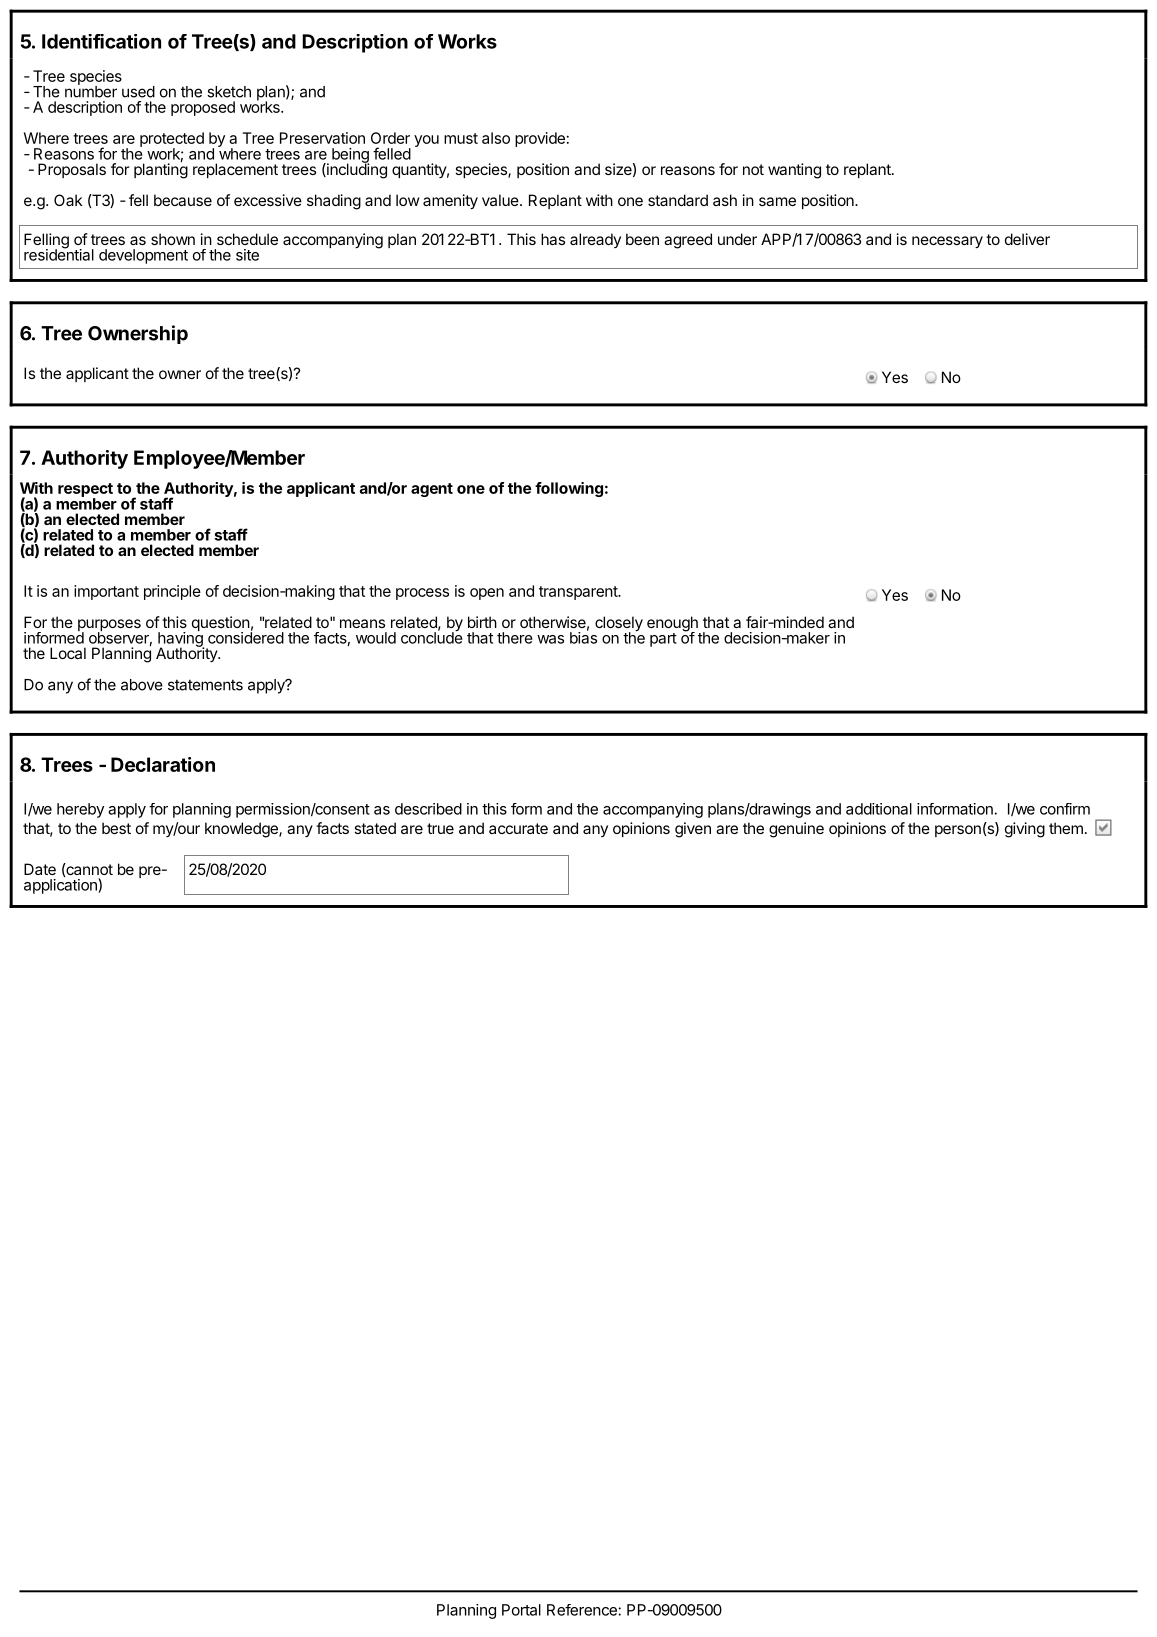  I want to click on additional, so click(879, 809).
